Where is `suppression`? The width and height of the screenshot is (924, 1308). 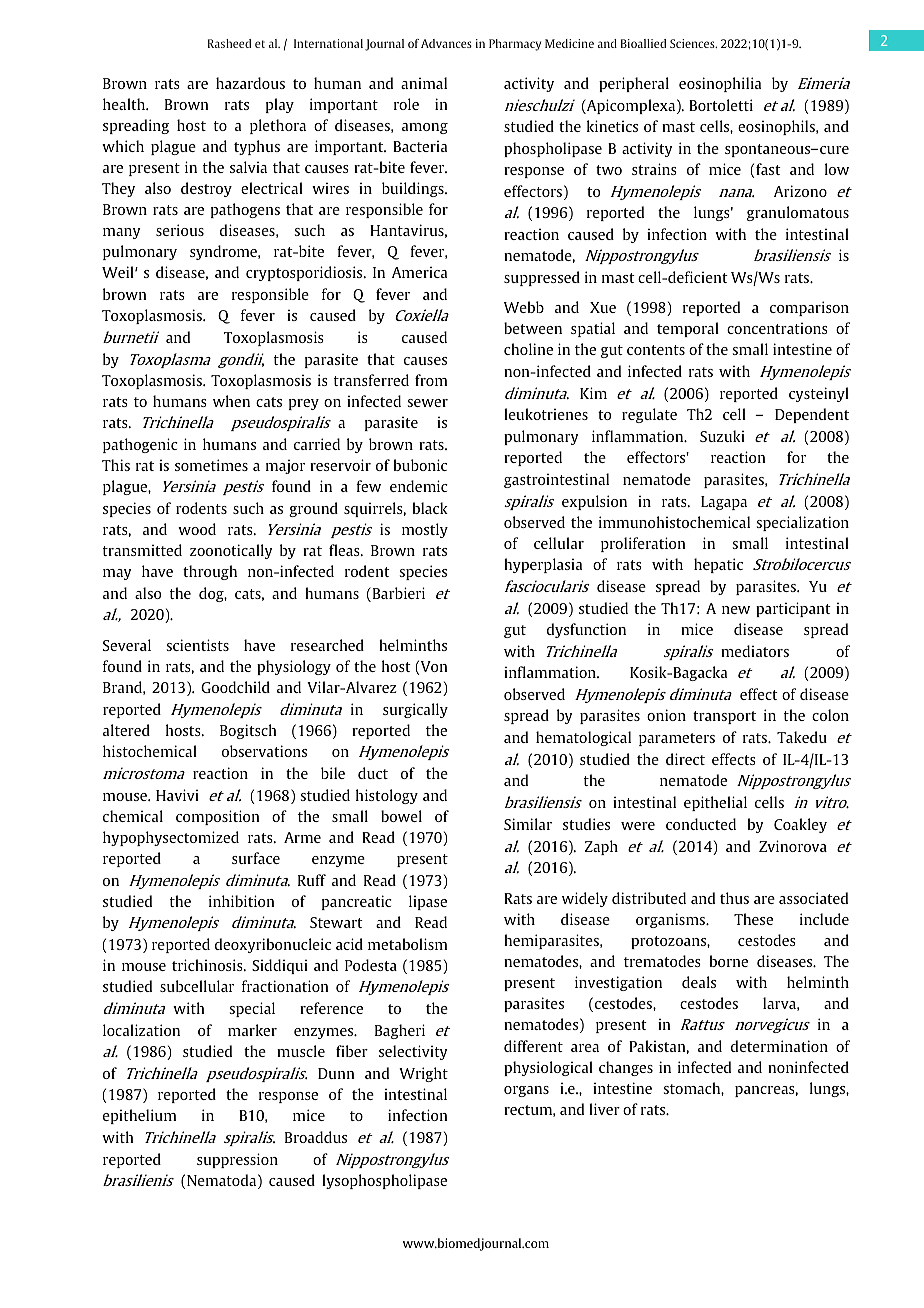
suppression is located at coordinates (237, 1160).
